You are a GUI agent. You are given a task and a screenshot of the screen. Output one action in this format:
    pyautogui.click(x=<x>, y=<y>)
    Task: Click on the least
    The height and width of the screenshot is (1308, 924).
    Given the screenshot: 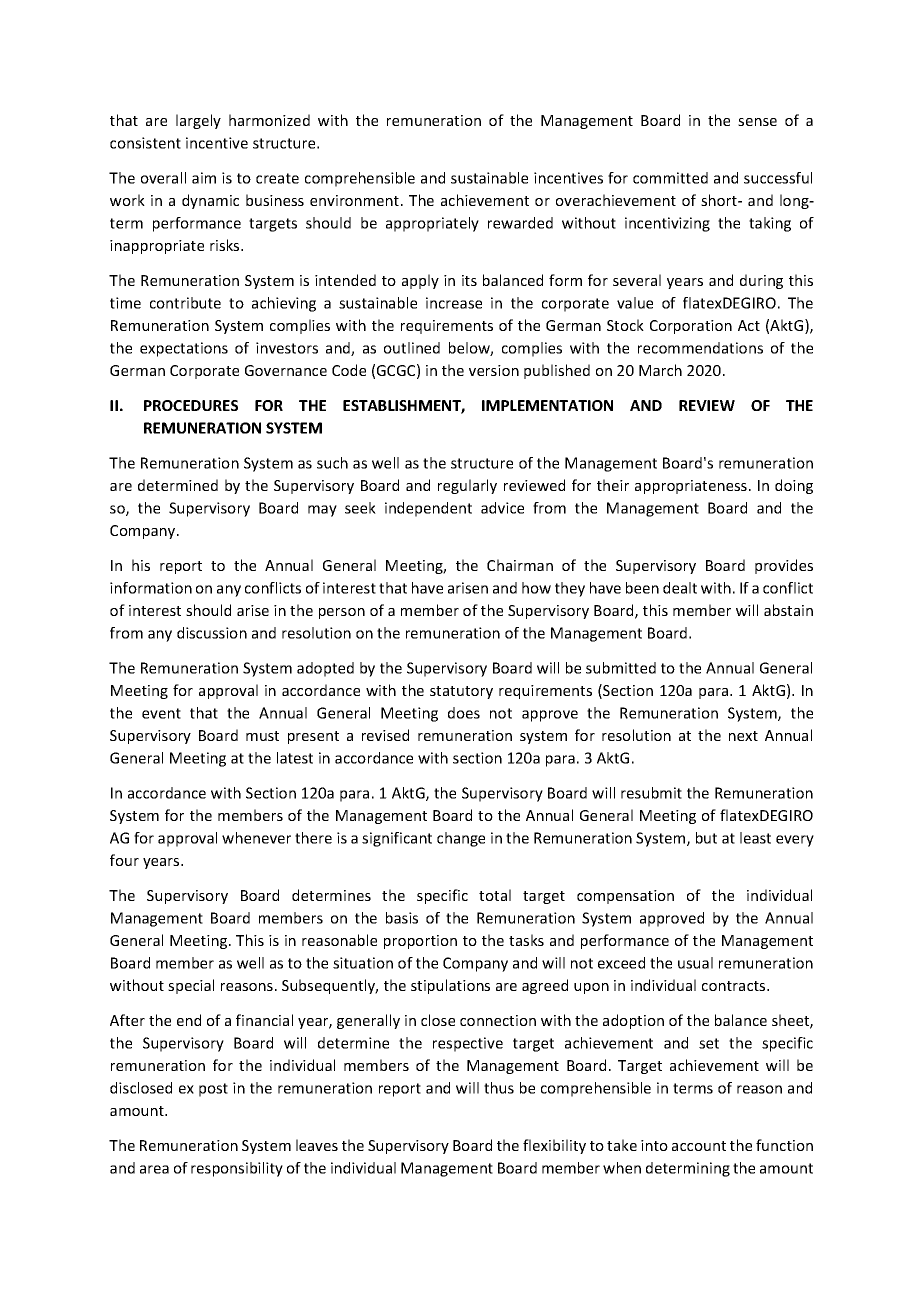 What is the action you would take?
    pyautogui.click(x=755, y=838)
